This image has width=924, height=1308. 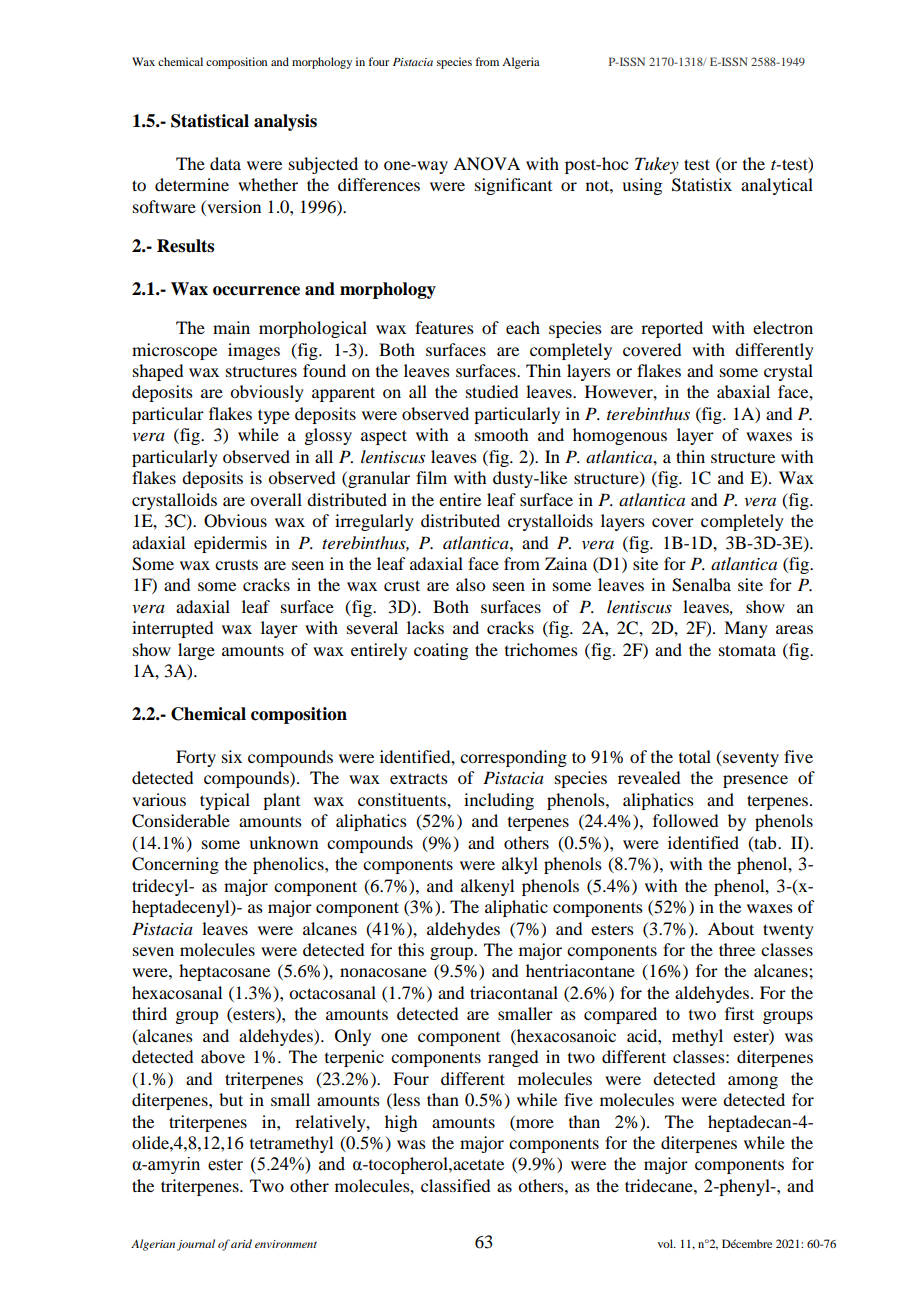 What do you see at coordinates (196, 651) in the image?
I see `large` at bounding box center [196, 651].
